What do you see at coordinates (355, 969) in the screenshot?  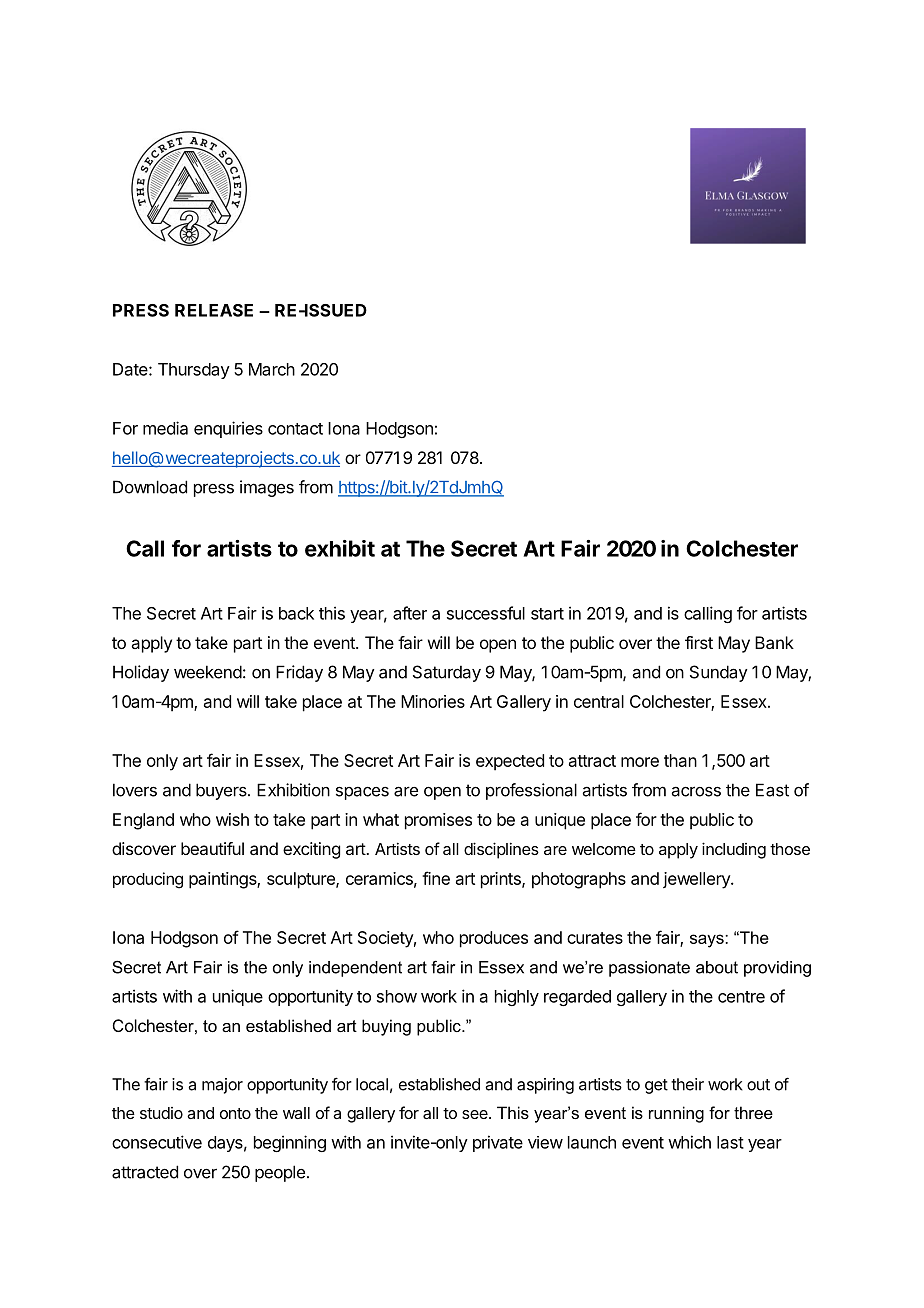 I see `independent` at bounding box center [355, 969].
